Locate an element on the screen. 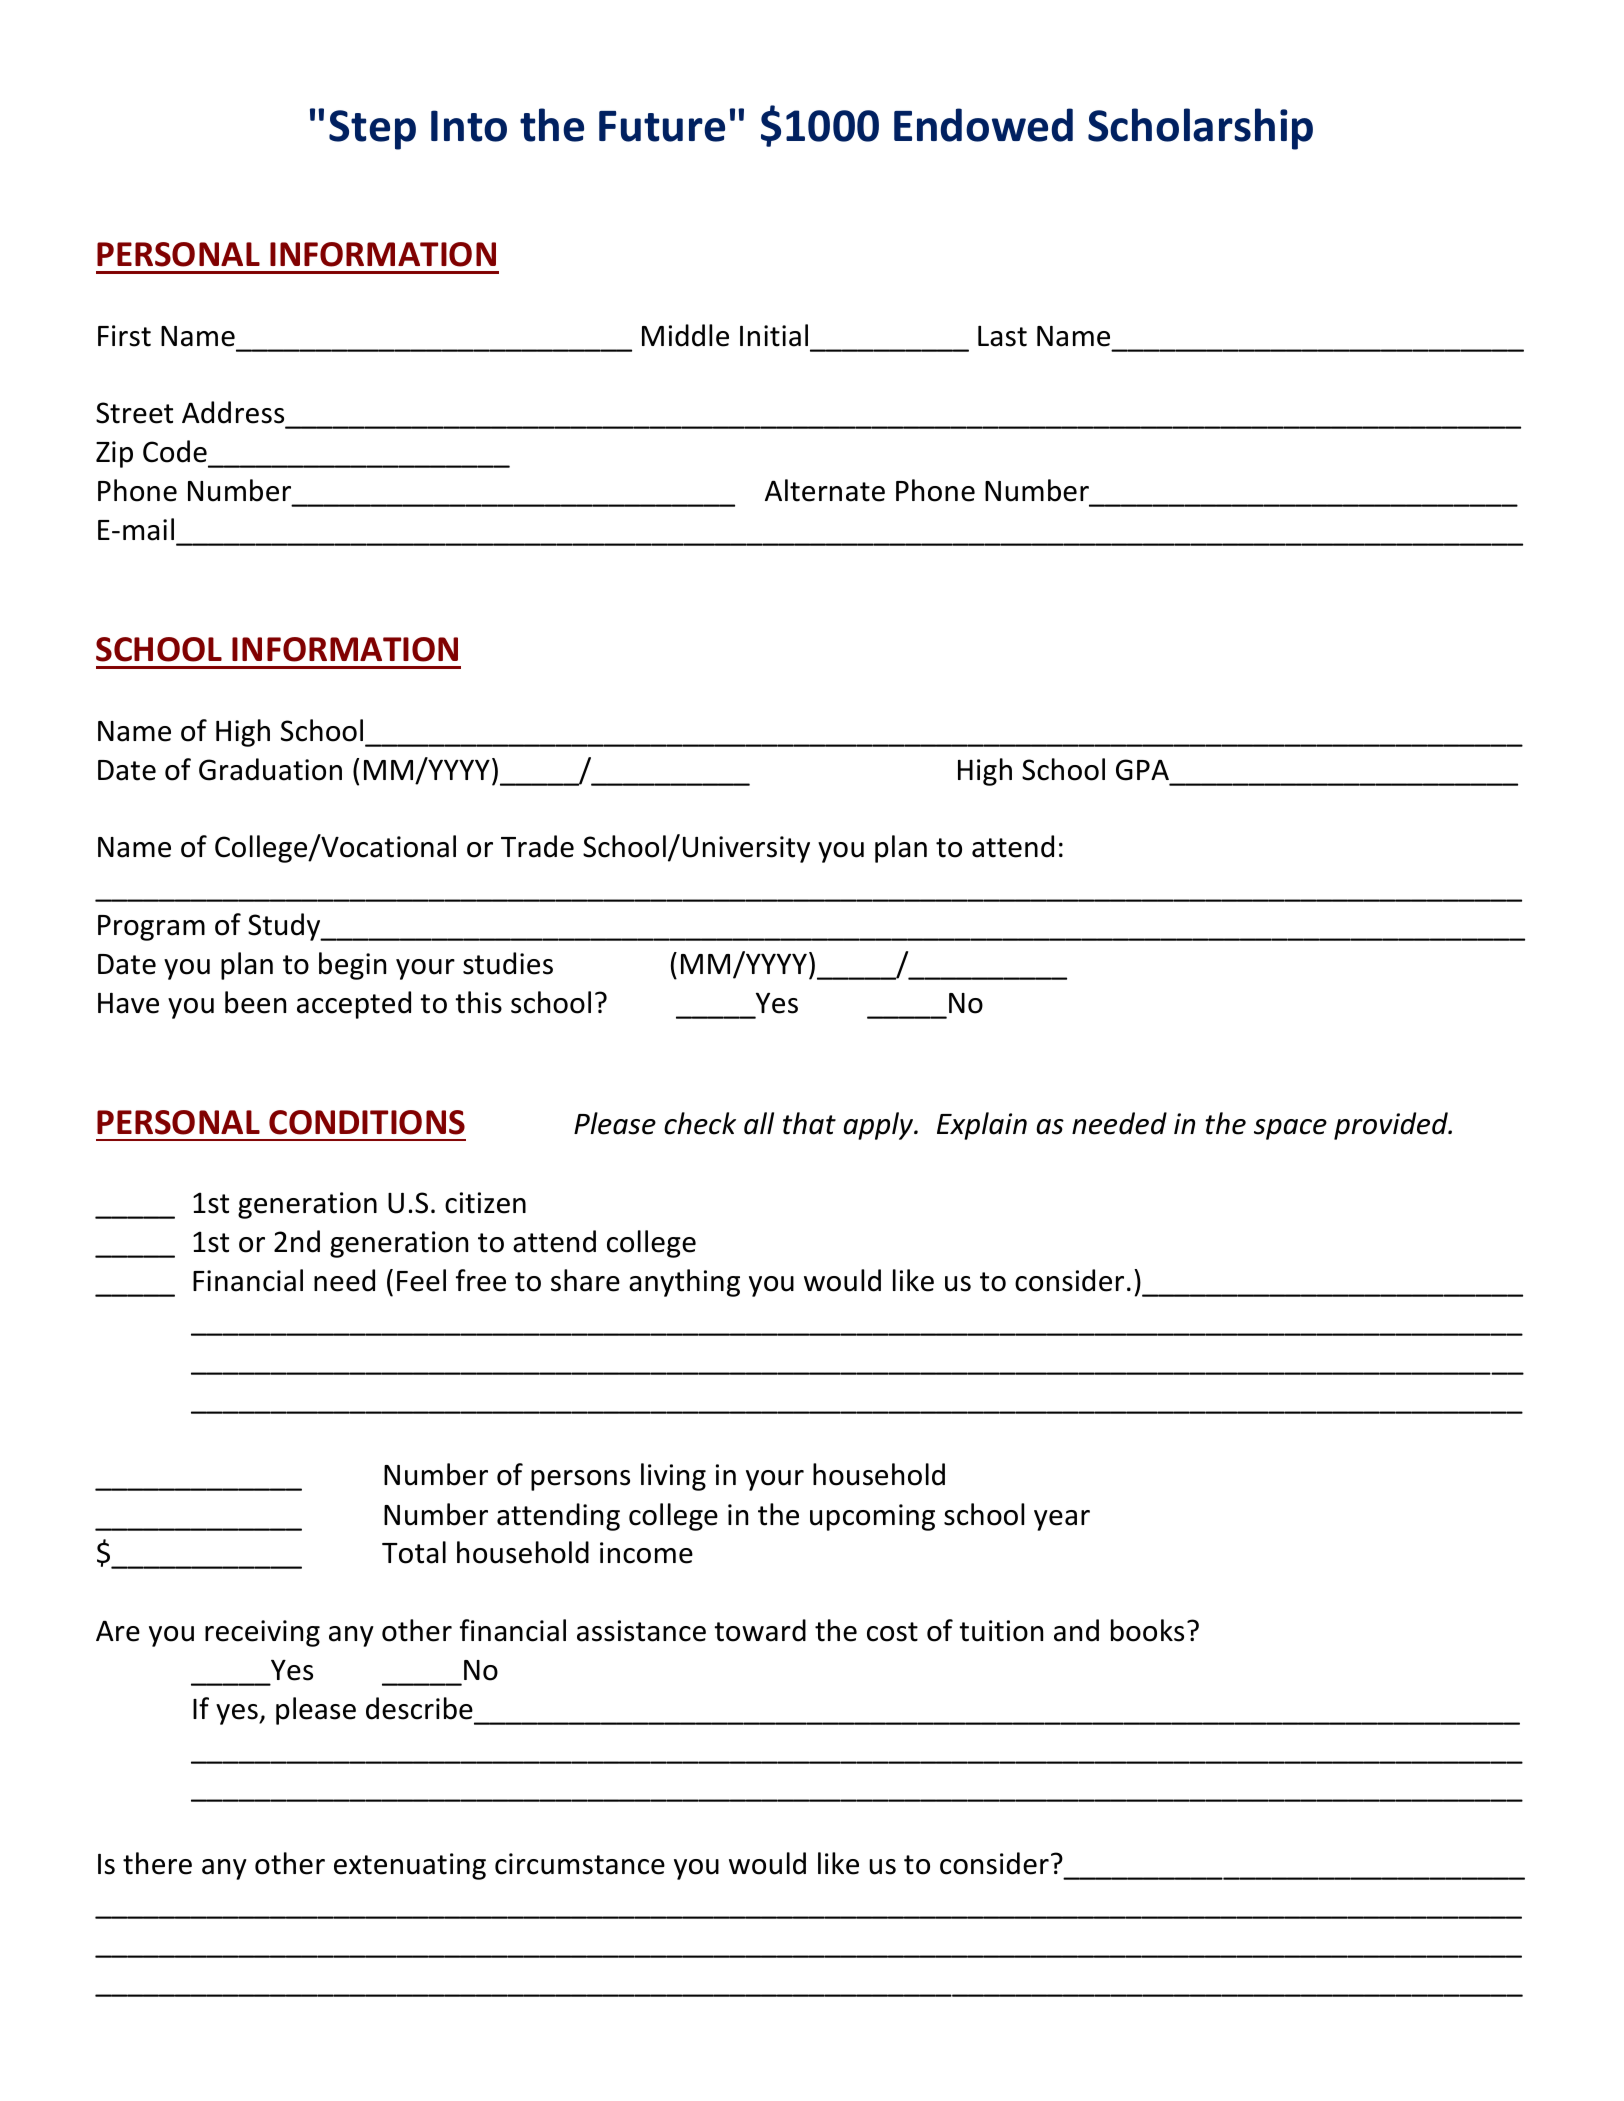 This screenshot has width=1624, height=2101. provided is located at coordinates (1392, 1126).
